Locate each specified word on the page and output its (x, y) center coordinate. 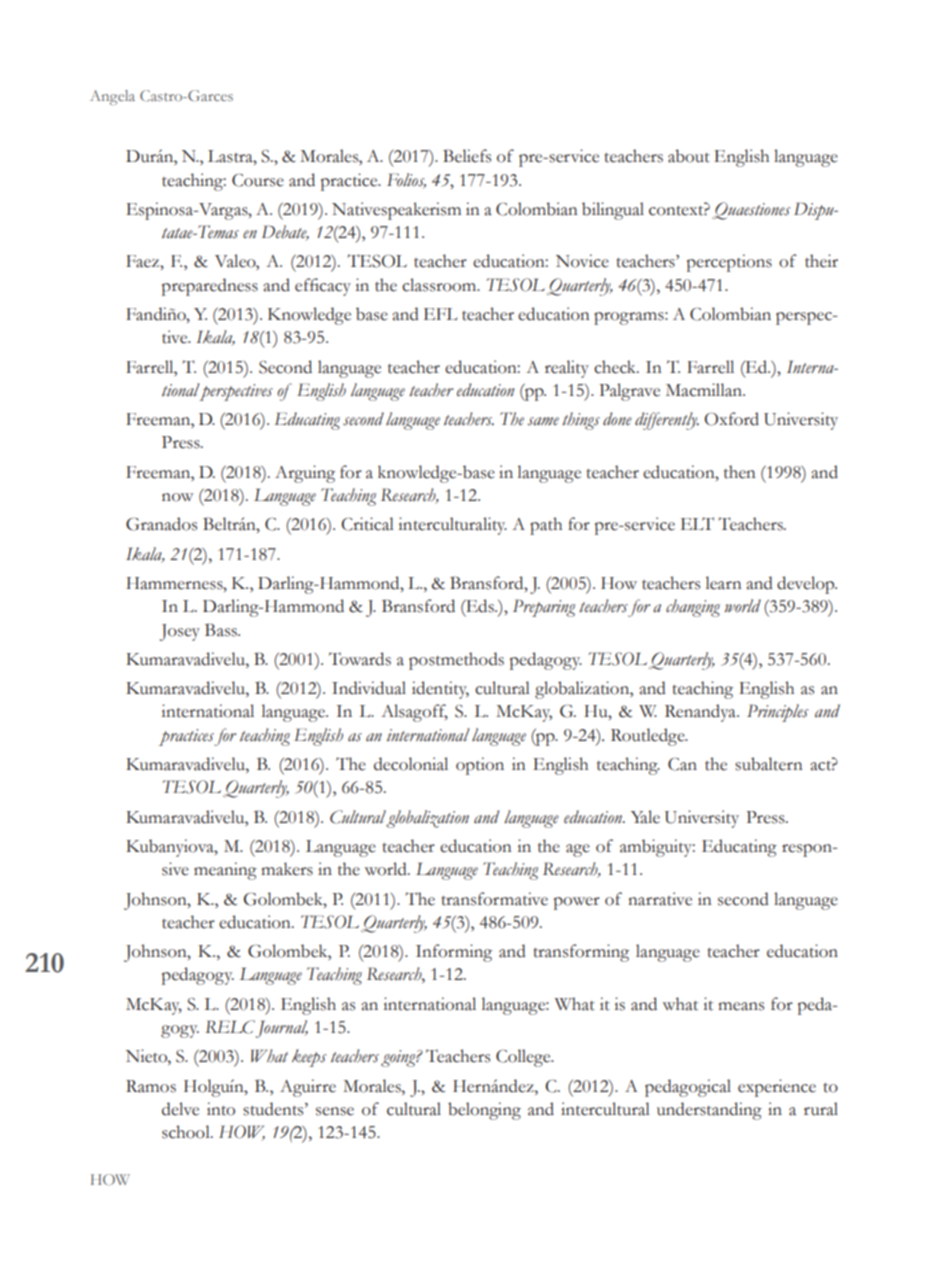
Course (258, 180)
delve (180, 1109)
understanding (709, 1111)
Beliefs (467, 156)
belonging (484, 1111)
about (689, 156)
